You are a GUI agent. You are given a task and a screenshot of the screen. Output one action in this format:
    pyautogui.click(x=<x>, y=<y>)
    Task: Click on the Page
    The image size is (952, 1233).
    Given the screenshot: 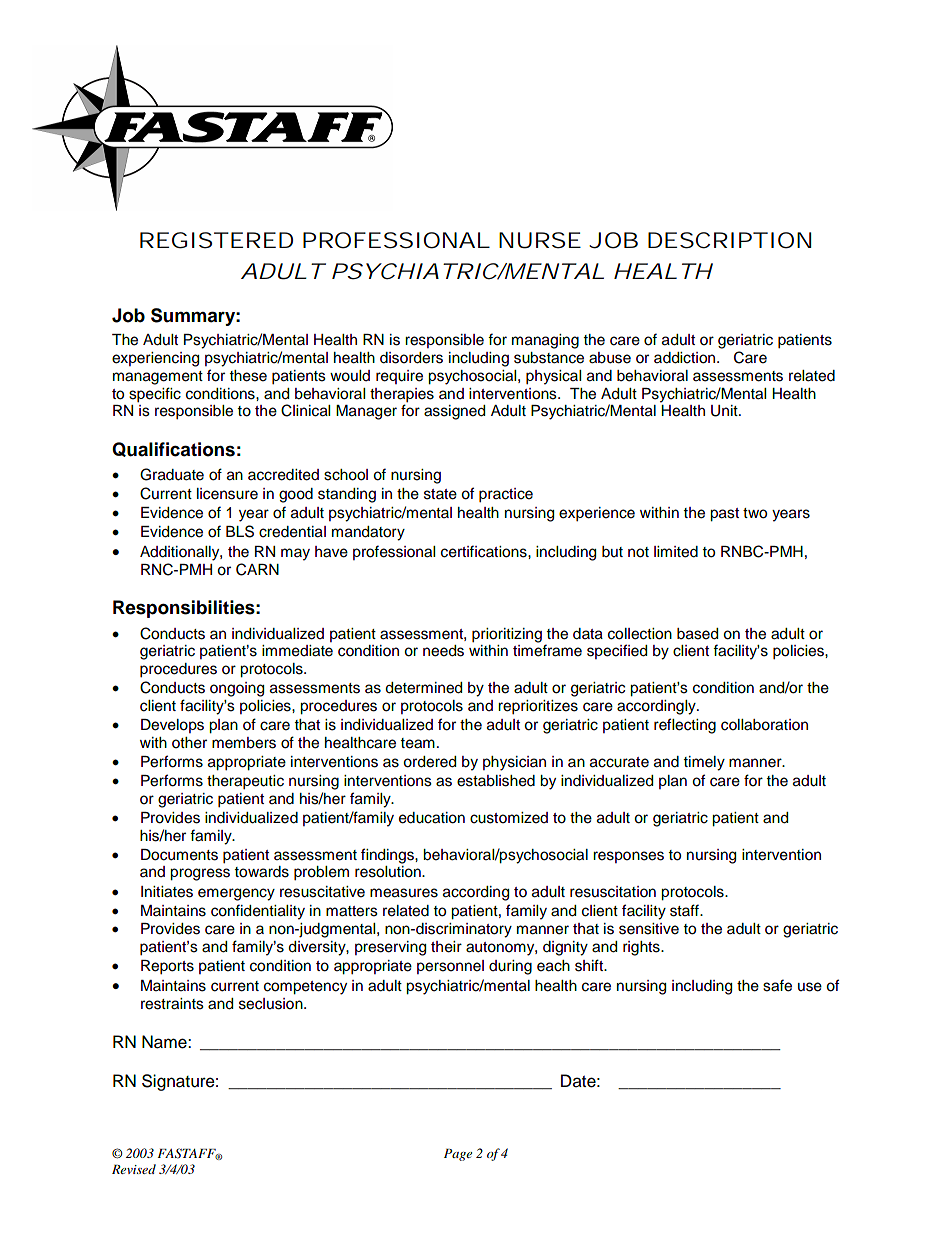 What is the action you would take?
    pyautogui.click(x=458, y=1155)
